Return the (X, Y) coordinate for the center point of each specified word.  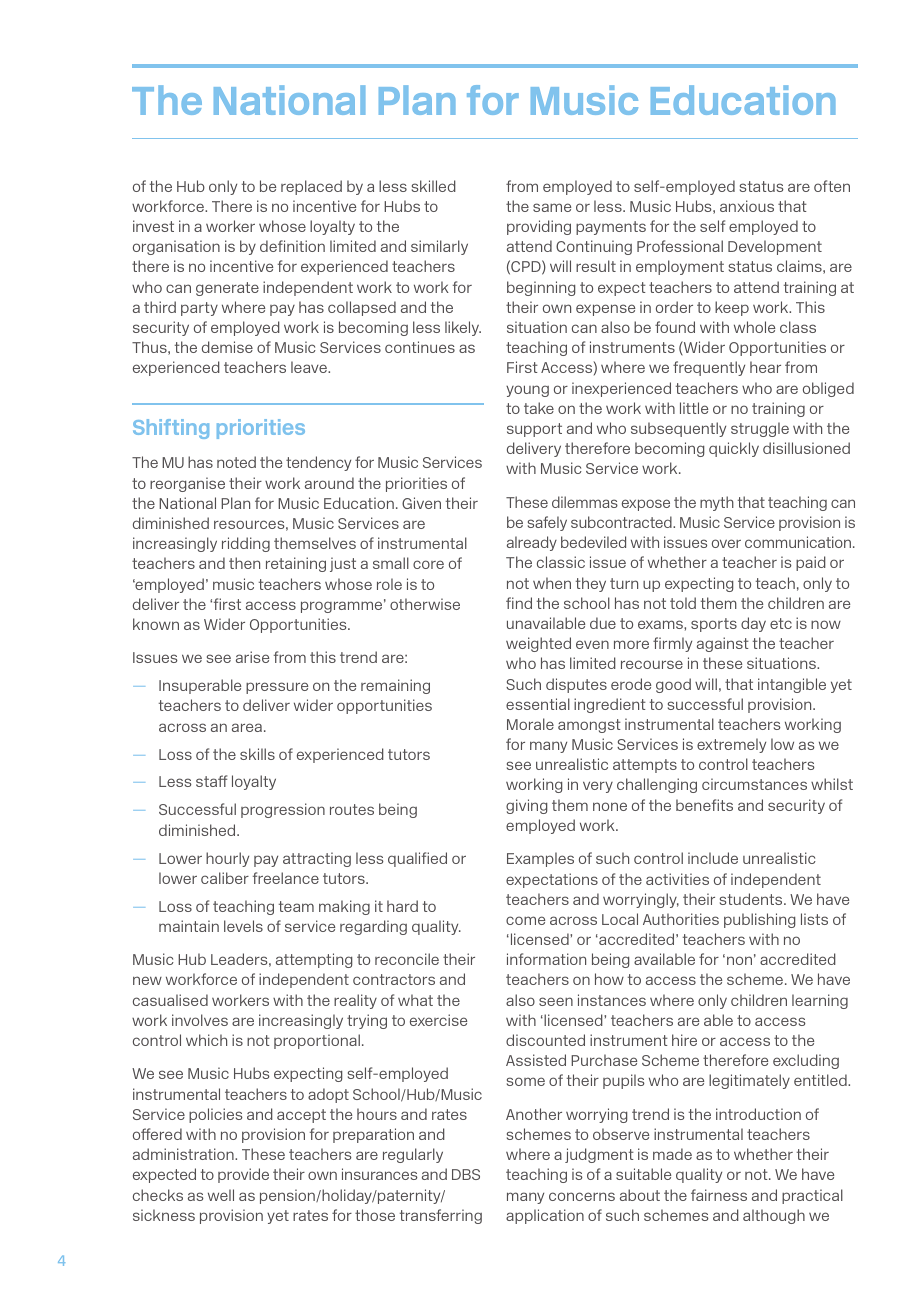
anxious (747, 206)
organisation (176, 247)
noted (236, 462)
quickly (734, 449)
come (525, 920)
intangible (792, 685)
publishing (760, 920)
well (221, 1195)
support (534, 430)
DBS (466, 1174)
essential (538, 704)
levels (243, 926)
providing (539, 227)
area (247, 727)
